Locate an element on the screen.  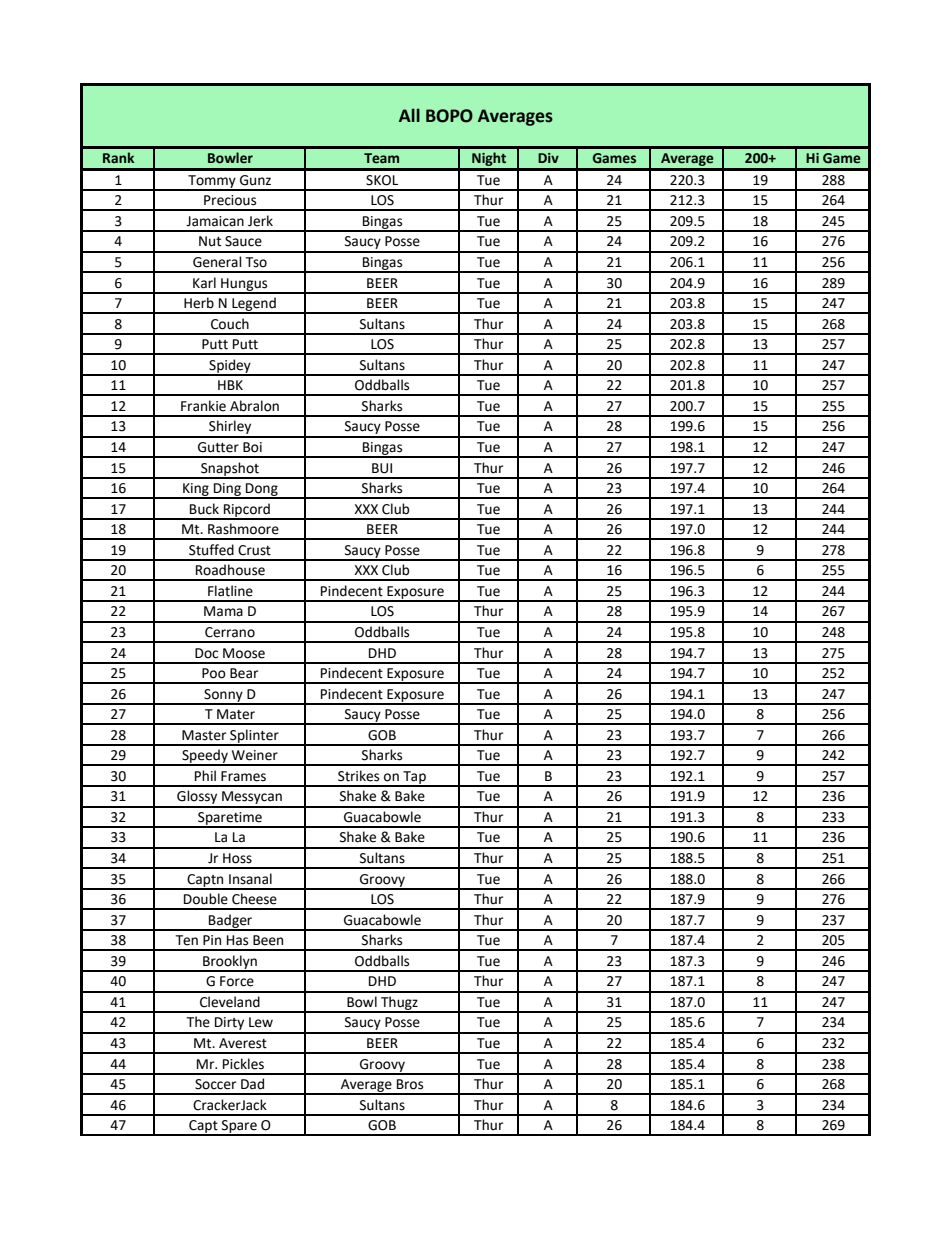
Precious is located at coordinates (230, 200).
